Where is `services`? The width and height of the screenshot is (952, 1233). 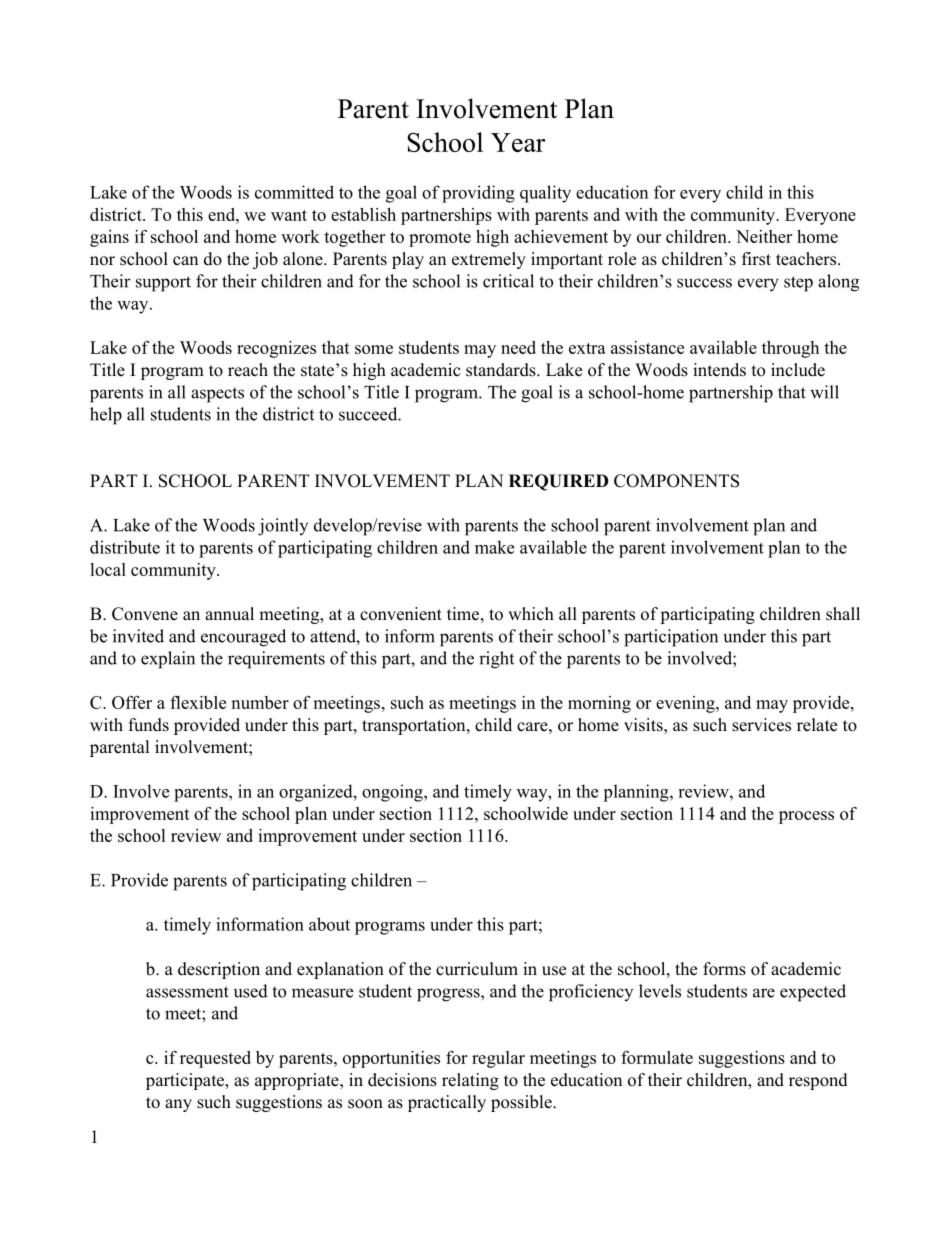
services is located at coordinates (761, 725).
